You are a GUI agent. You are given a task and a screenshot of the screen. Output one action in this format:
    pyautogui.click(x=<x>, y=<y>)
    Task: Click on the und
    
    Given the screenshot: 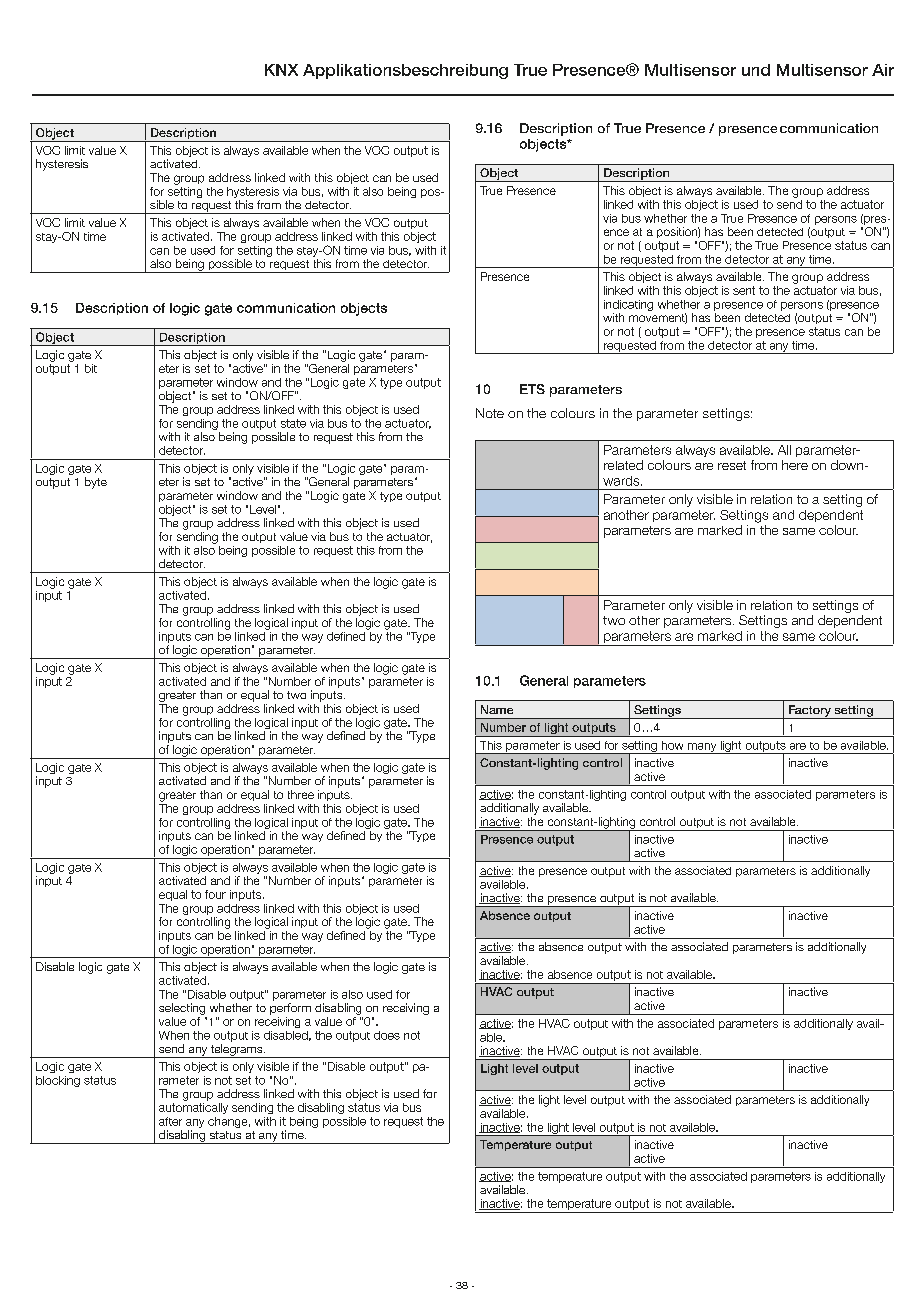 What is the action you would take?
    pyautogui.click(x=756, y=70)
